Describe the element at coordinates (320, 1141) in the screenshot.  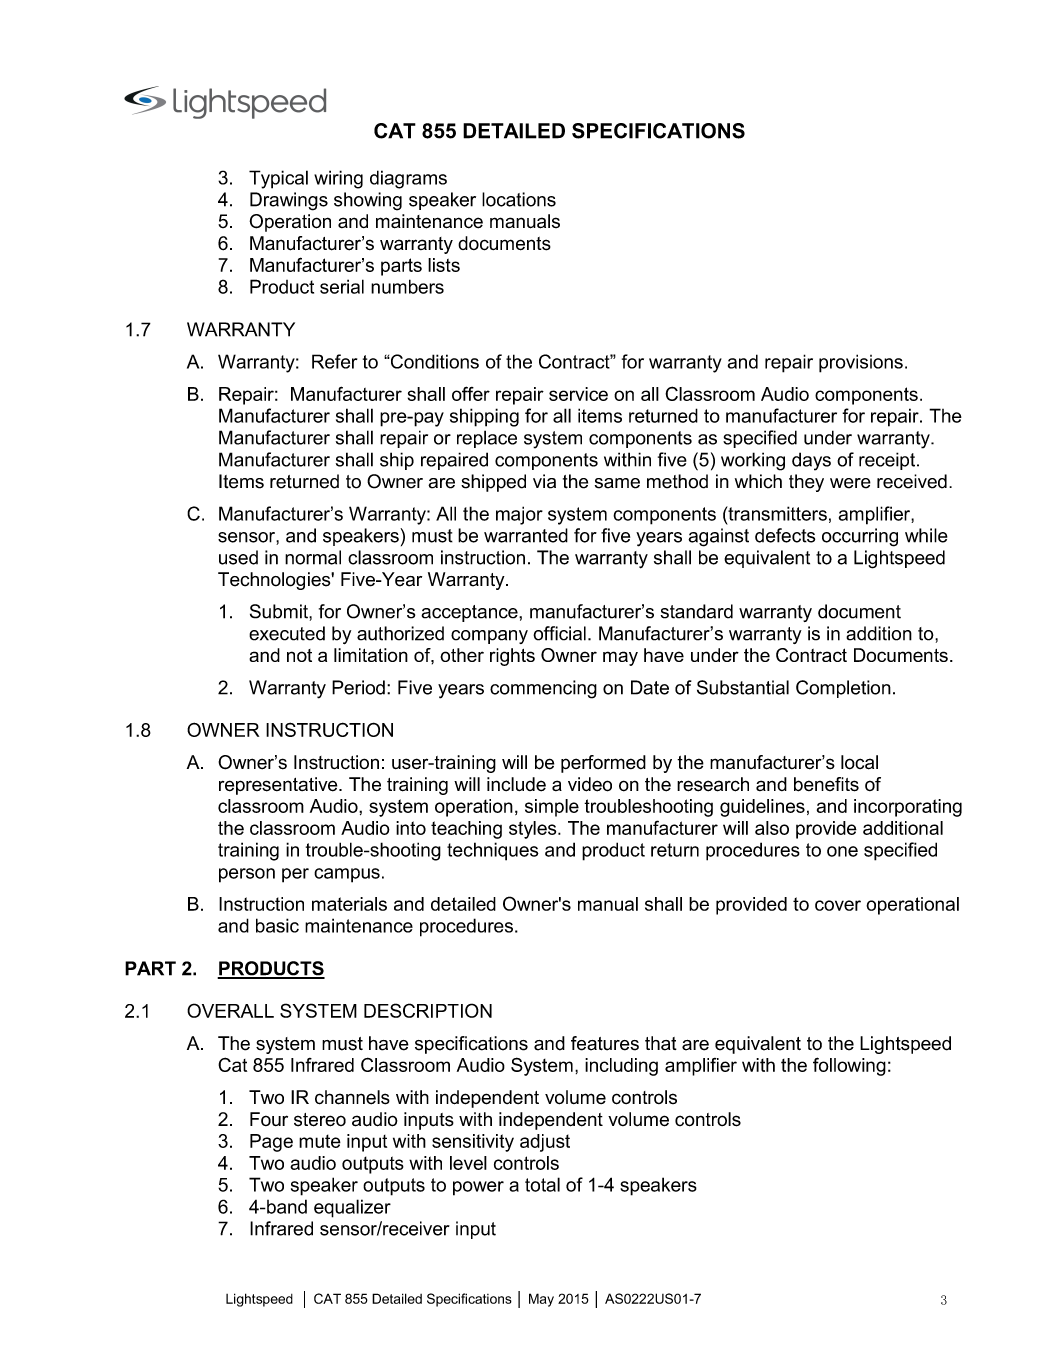
I see `mute` at that location.
